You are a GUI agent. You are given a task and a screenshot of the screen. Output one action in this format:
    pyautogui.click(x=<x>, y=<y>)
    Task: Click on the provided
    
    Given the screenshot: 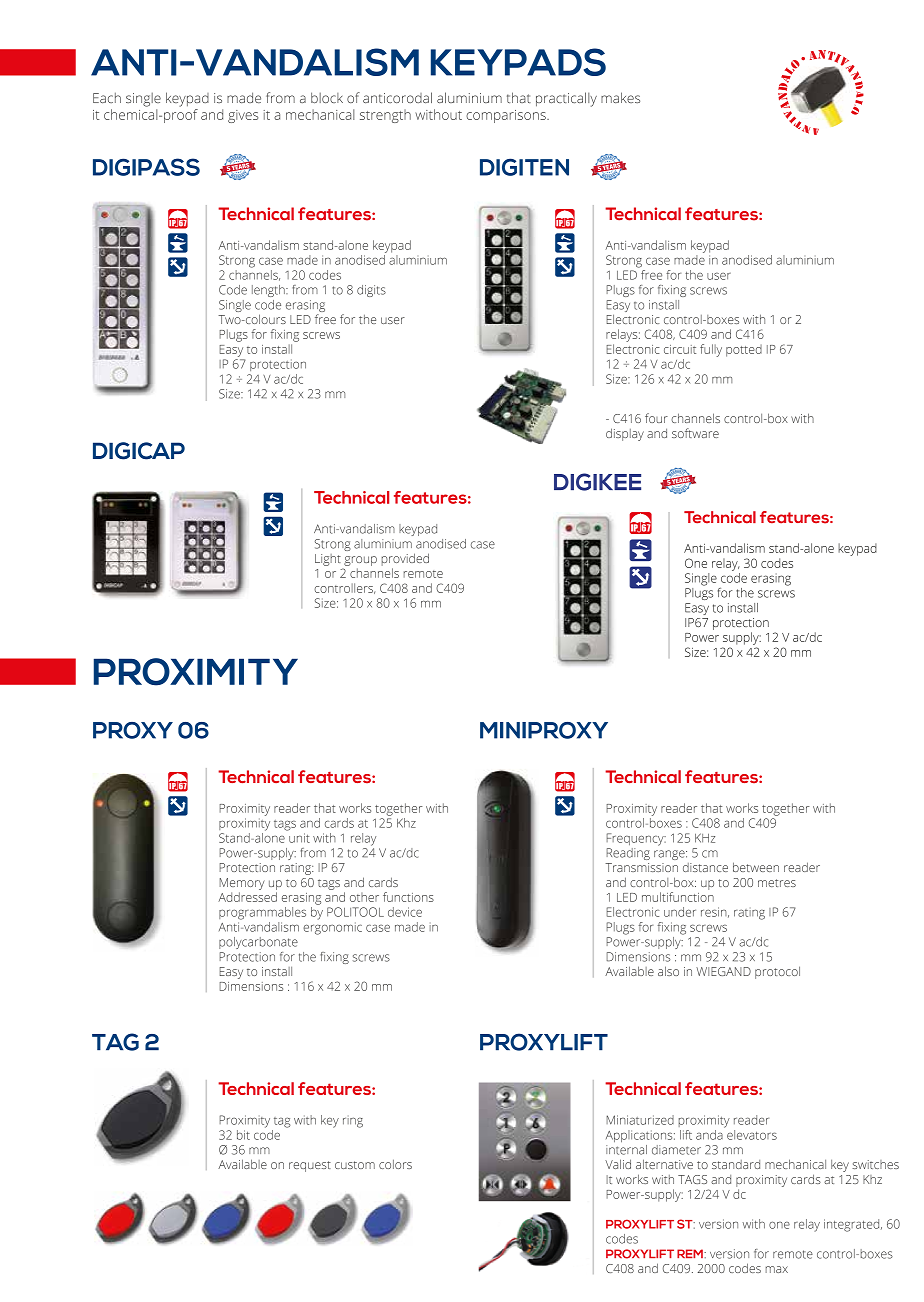 What is the action you would take?
    pyautogui.click(x=405, y=559)
